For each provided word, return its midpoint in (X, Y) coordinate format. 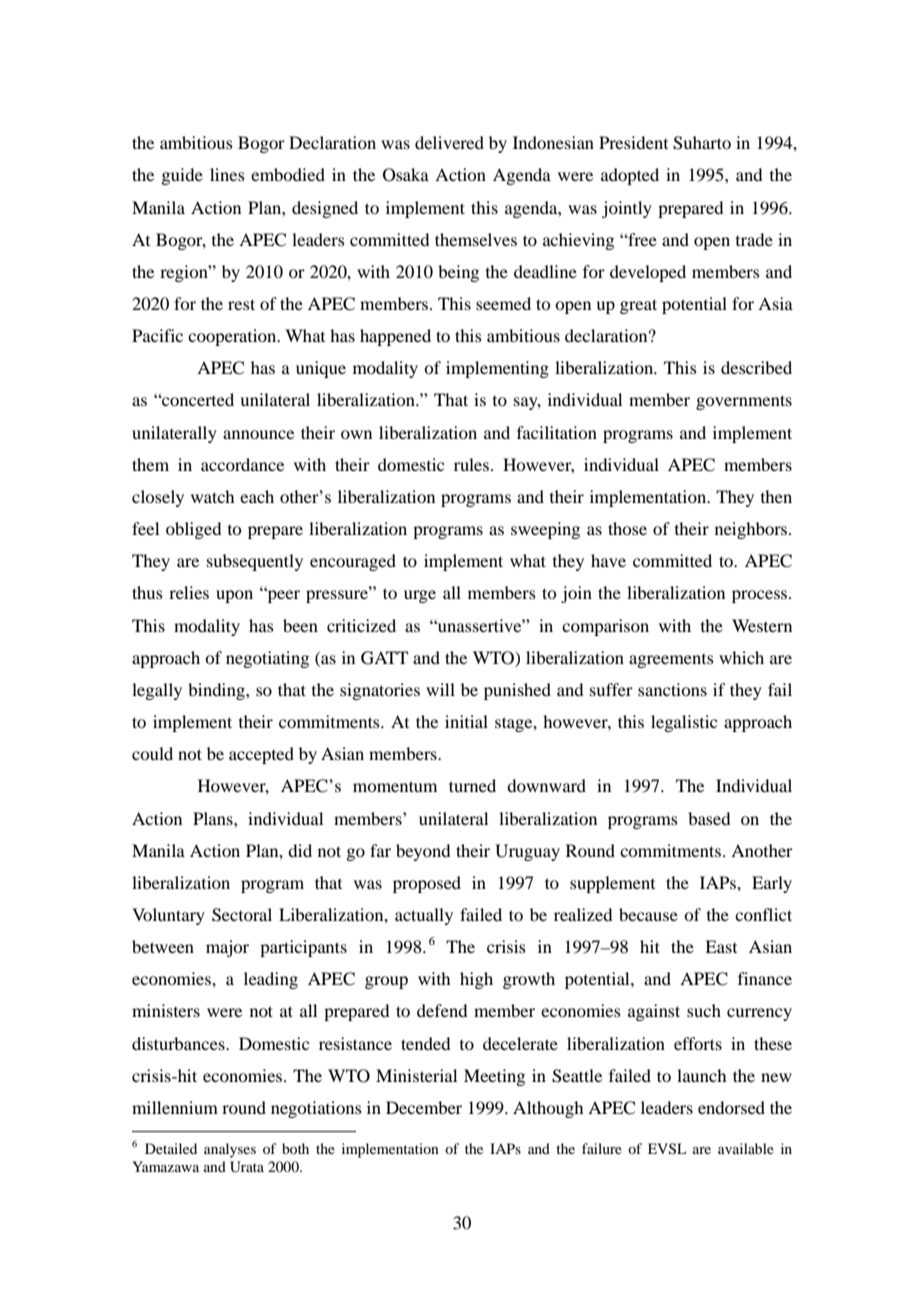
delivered (449, 142)
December (424, 1107)
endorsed (731, 1107)
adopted (630, 176)
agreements (671, 661)
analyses (230, 1150)
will (440, 689)
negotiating (267, 659)
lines (227, 174)
